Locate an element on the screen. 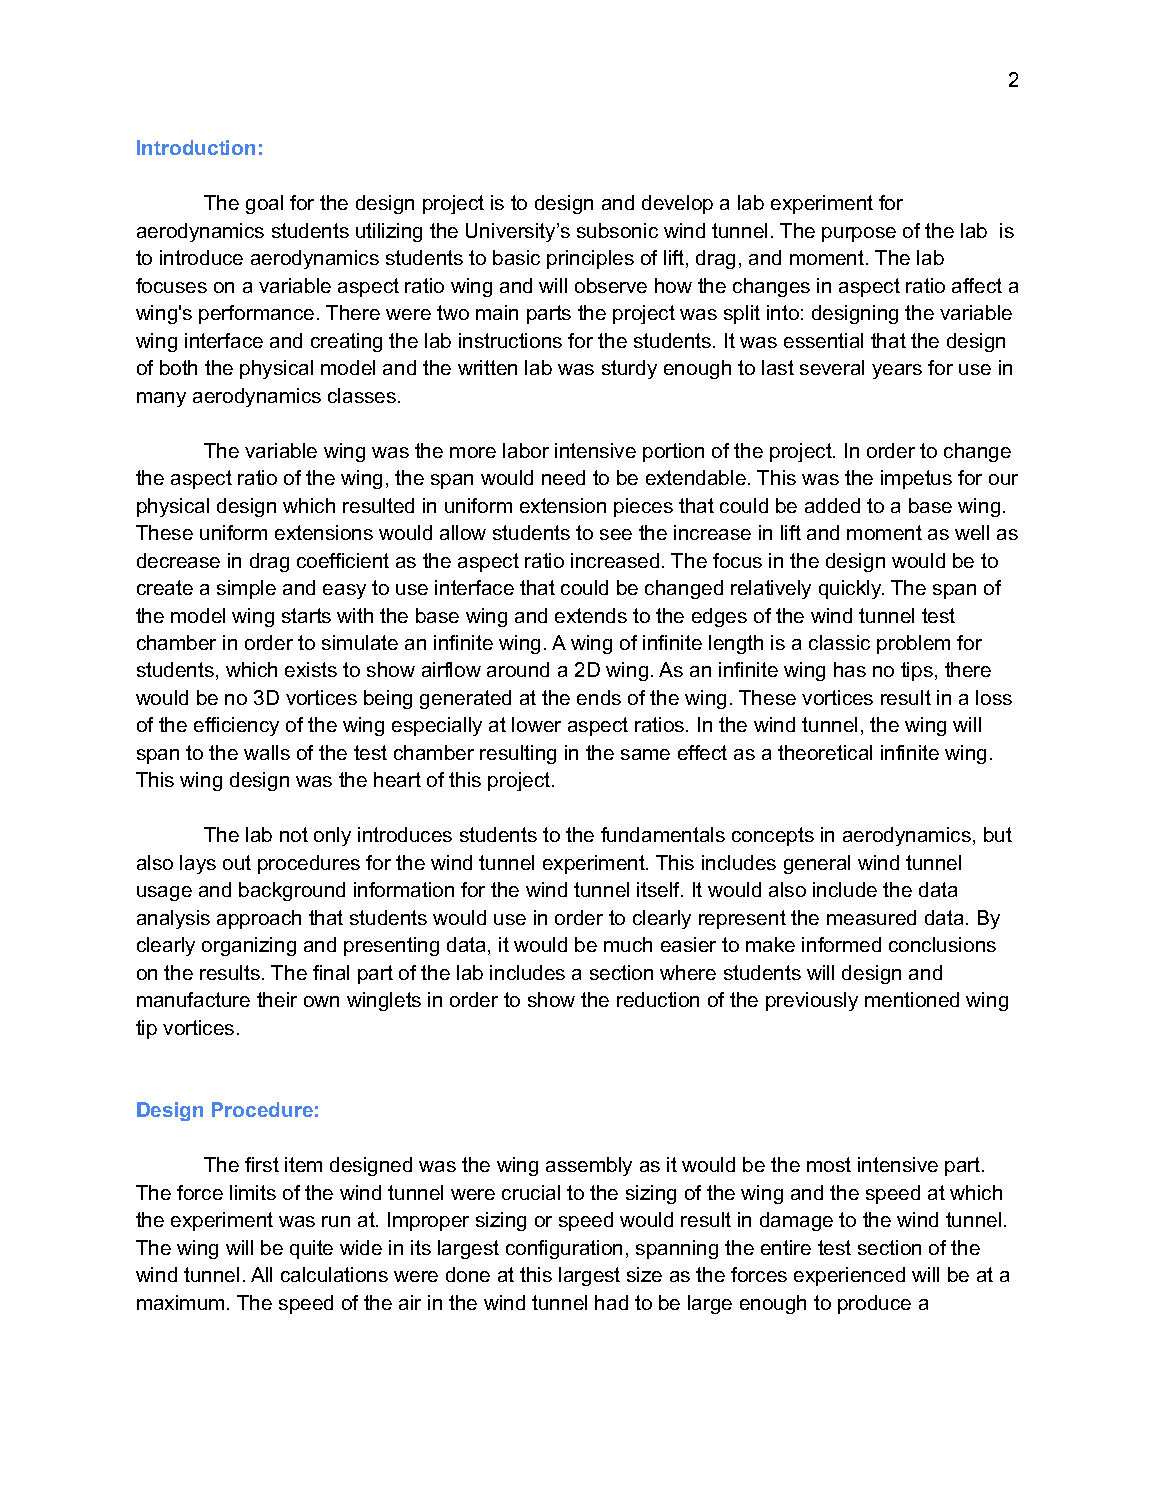  simple is located at coordinates (246, 589).
